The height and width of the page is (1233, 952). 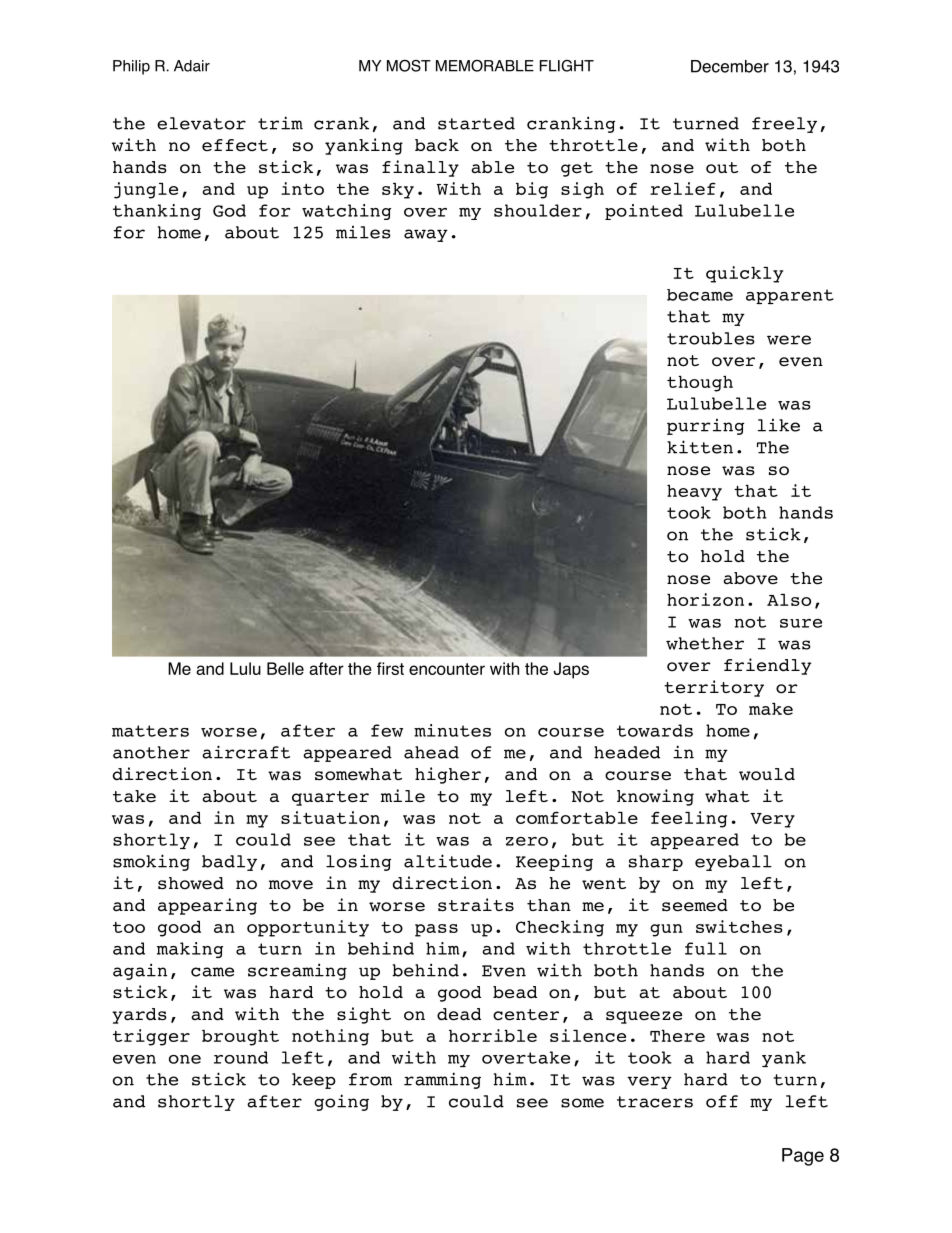 What do you see at coordinates (150, 731) in the page?
I see `matters` at bounding box center [150, 731].
